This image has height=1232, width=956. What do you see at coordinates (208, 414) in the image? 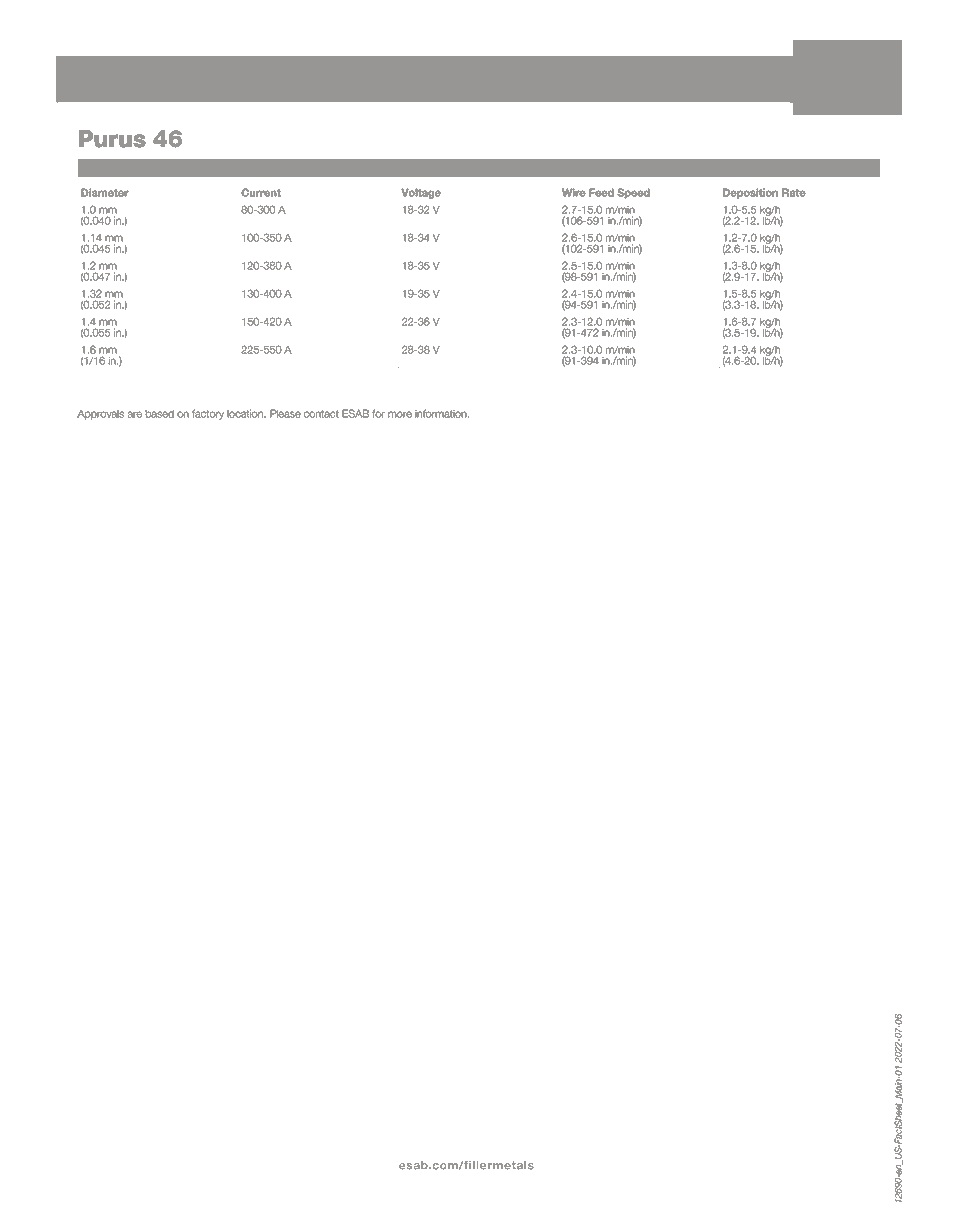
I see `factory` at bounding box center [208, 414].
